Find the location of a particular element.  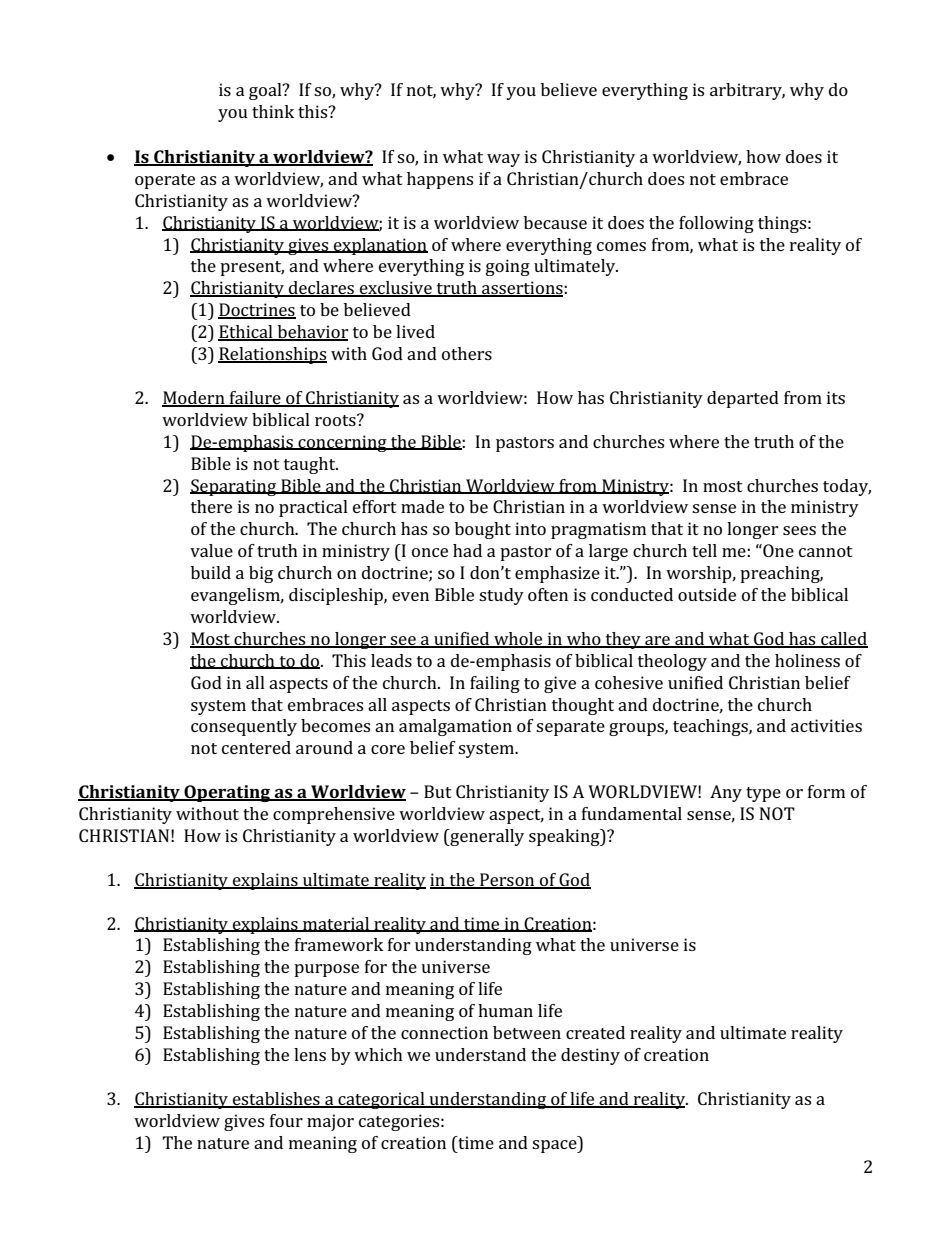

Person is located at coordinates (507, 880).
